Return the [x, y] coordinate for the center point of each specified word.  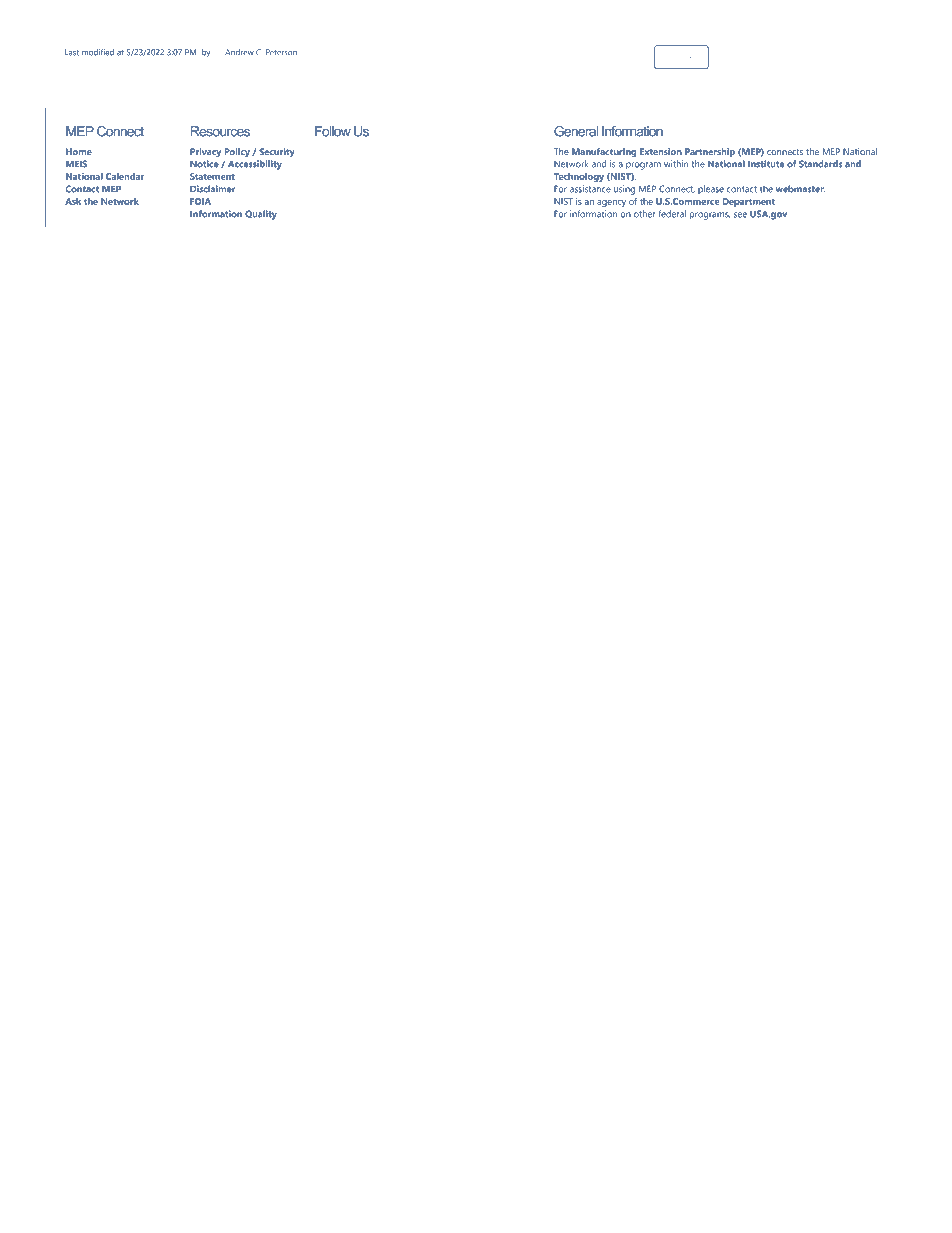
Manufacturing [604, 153]
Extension [661, 151]
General [576, 131]
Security [277, 153]
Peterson [281, 52]
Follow [333, 131]
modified [98, 52]
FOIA [200, 201]
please [711, 189]
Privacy [205, 153]
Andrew [239, 52]
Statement [212, 176]
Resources [220, 131]
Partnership [710, 152]
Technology [579, 177]
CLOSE [681, 58]
